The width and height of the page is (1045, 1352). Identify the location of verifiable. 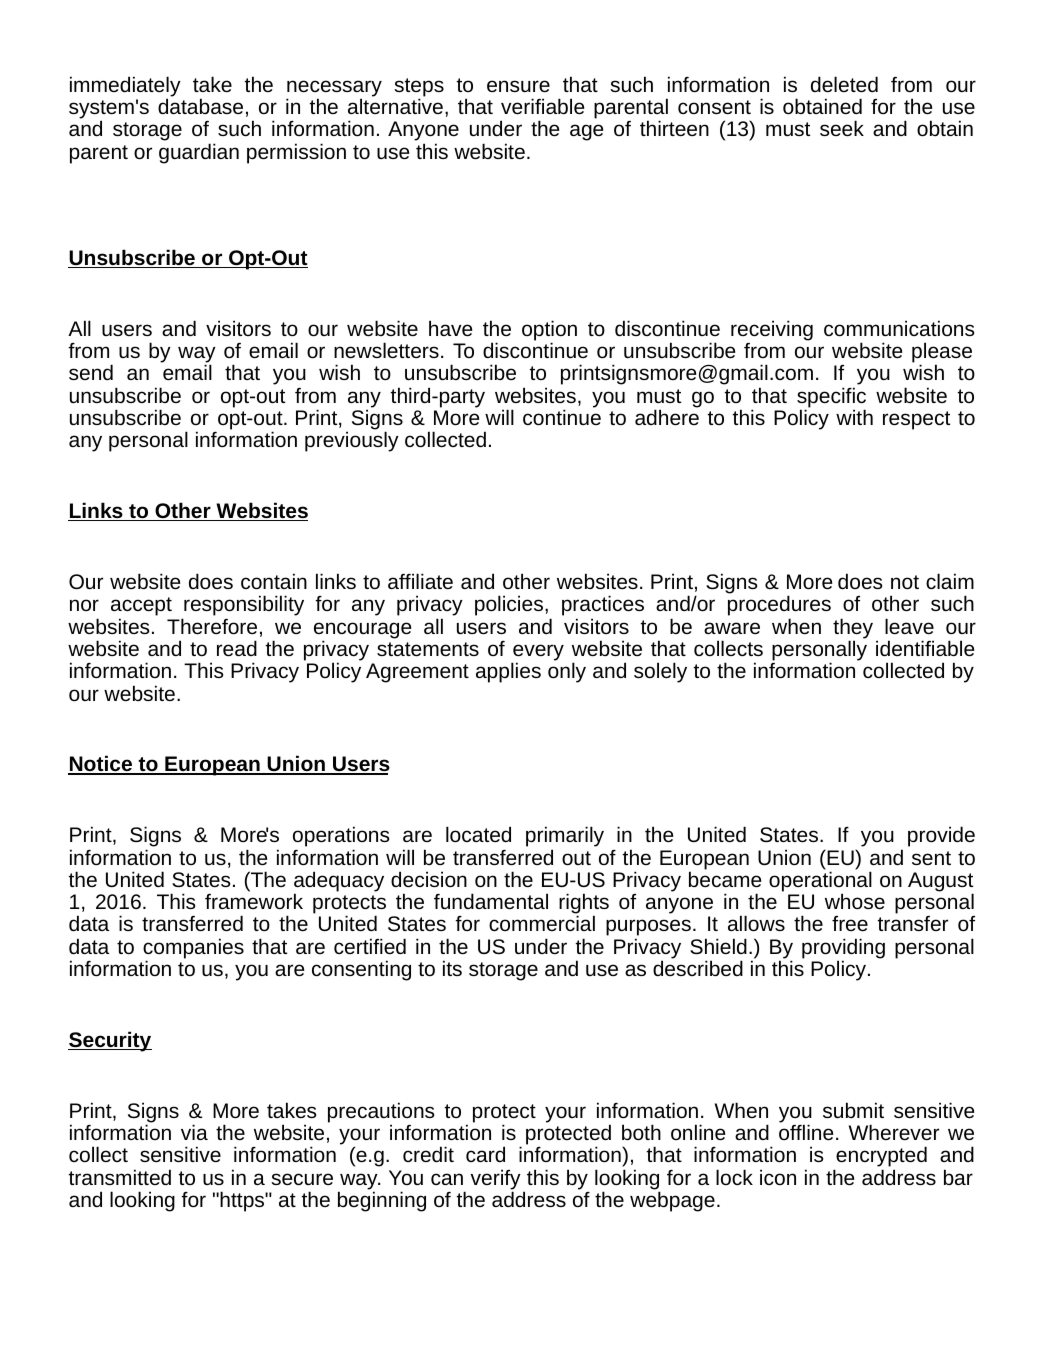
(543, 106).
